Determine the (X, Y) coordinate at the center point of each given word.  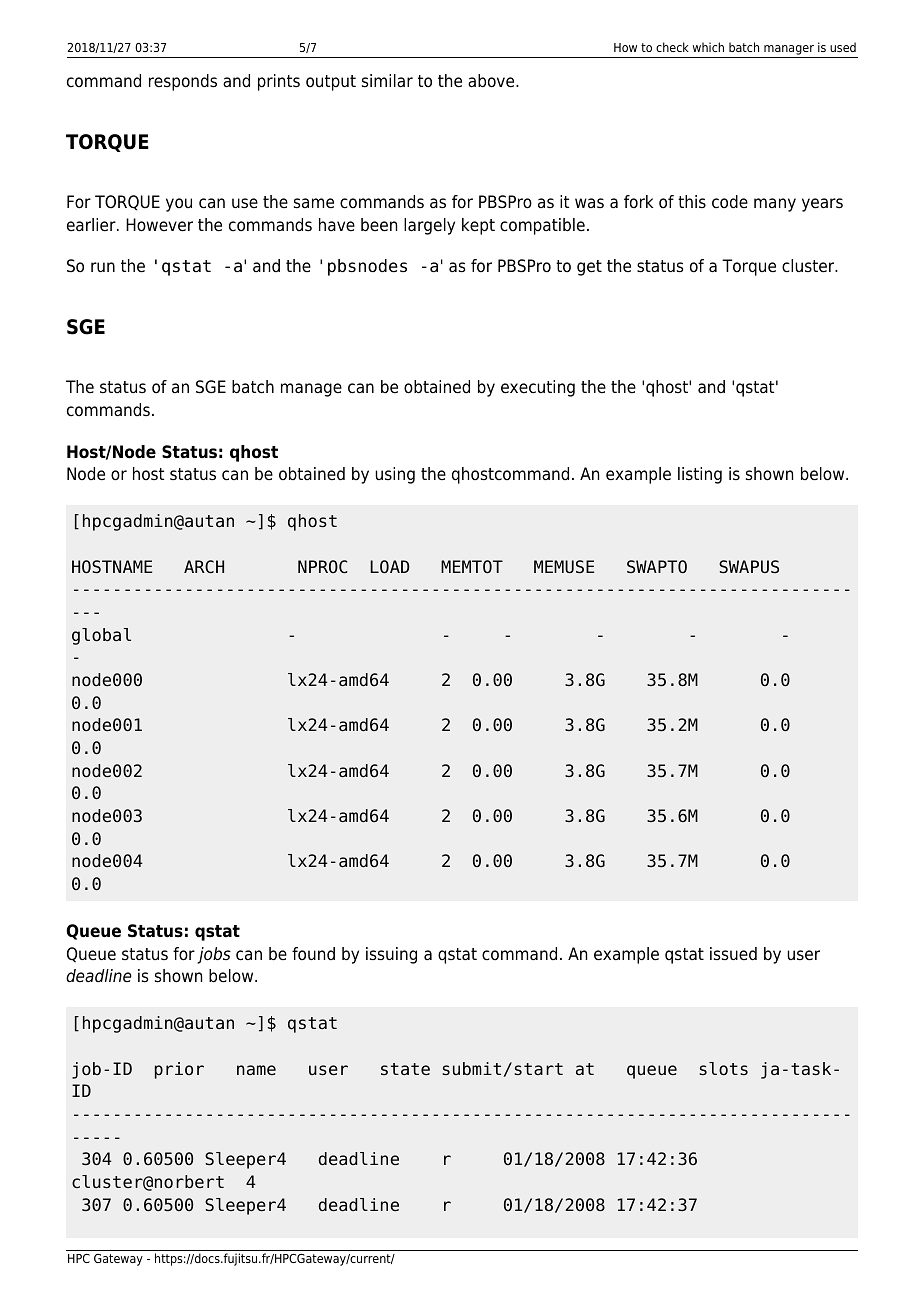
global (101, 636)
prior (179, 1070)
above (492, 81)
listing (700, 475)
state (405, 1069)
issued (733, 954)
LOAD (390, 567)
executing (538, 388)
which (708, 47)
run (103, 267)
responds (183, 82)
